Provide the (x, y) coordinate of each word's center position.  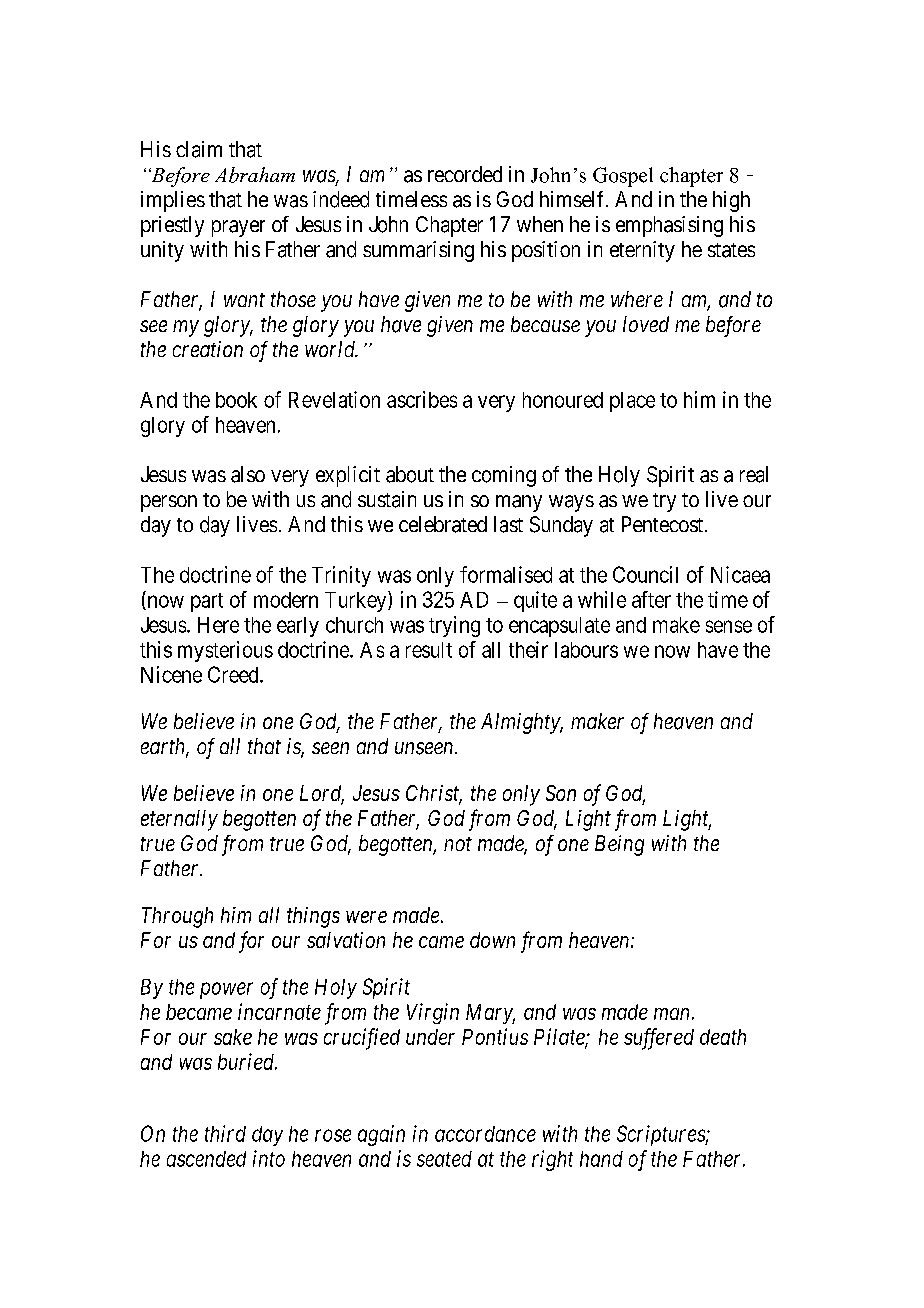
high (731, 201)
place (632, 402)
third (225, 1133)
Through (177, 917)
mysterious (225, 651)
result (429, 650)
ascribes (422, 399)
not (458, 844)
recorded (465, 174)
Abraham (255, 175)
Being (619, 845)
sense (729, 626)
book (236, 400)
